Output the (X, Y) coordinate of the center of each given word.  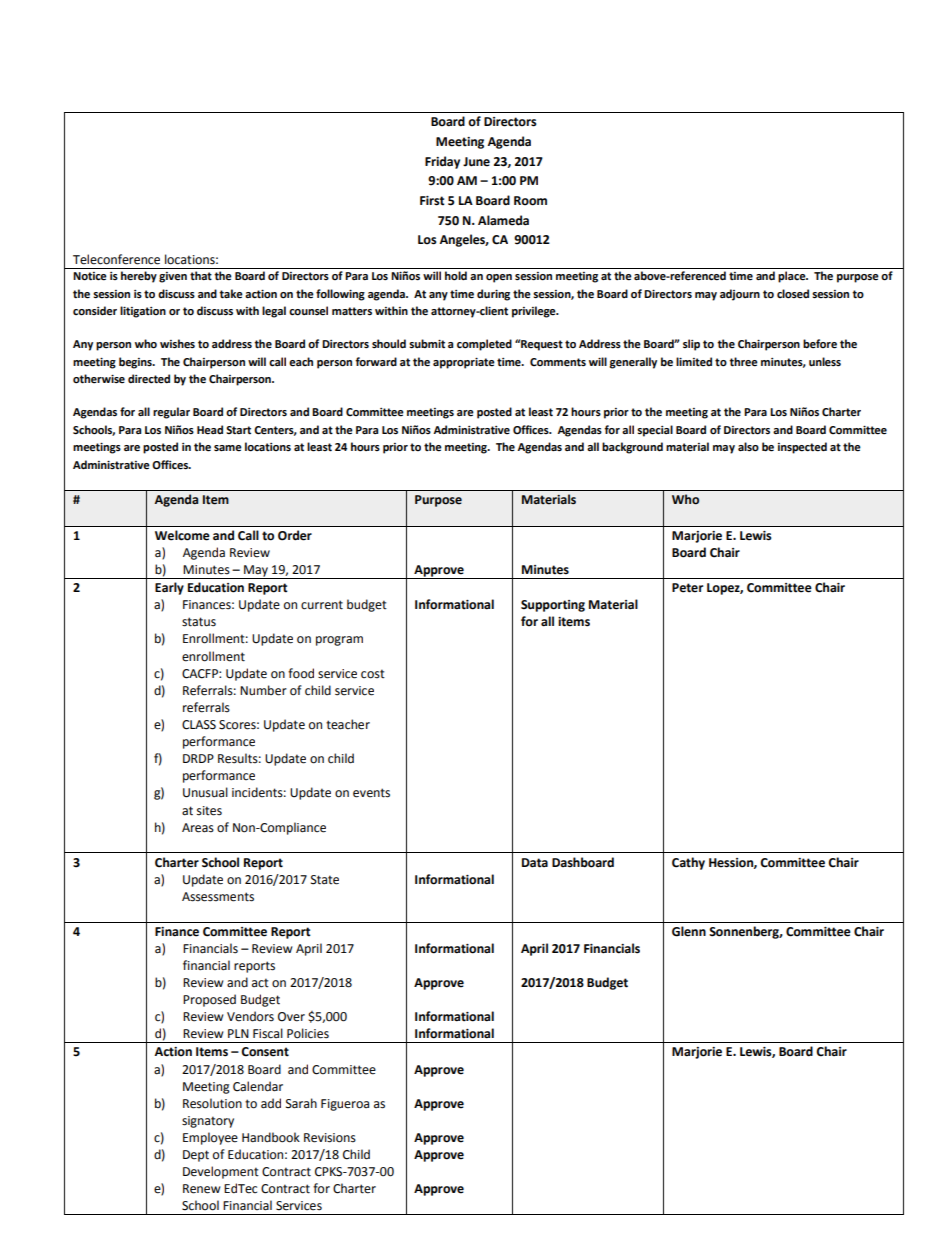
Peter (687, 588)
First (432, 201)
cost (373, 674)
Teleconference (116, 259)
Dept (196, 1156)
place (793, 277)
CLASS (199, 725)
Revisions (330, 1138)
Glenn (689, 931)
